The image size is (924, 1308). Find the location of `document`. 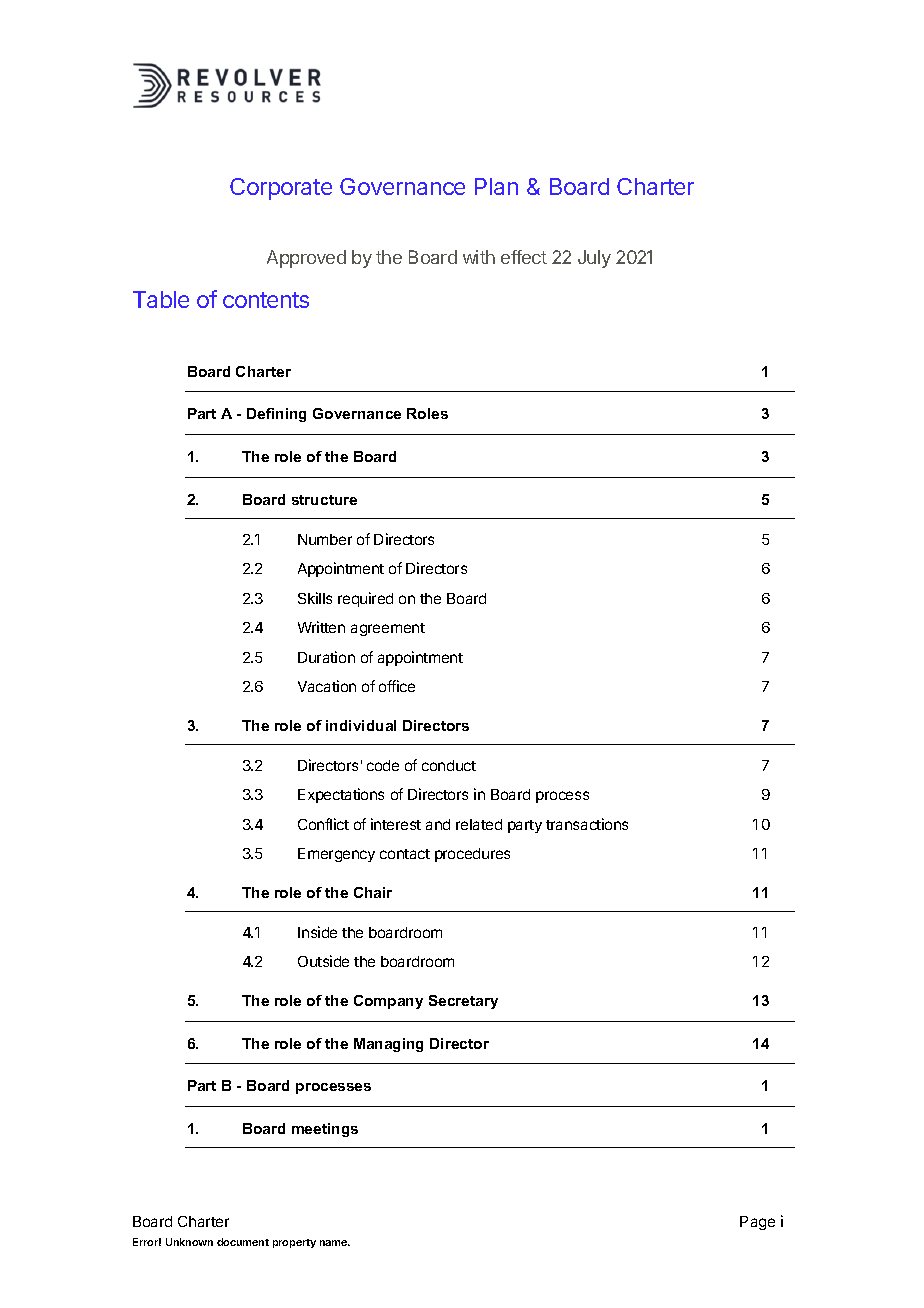

document is located at coordinates (243, 1242).
